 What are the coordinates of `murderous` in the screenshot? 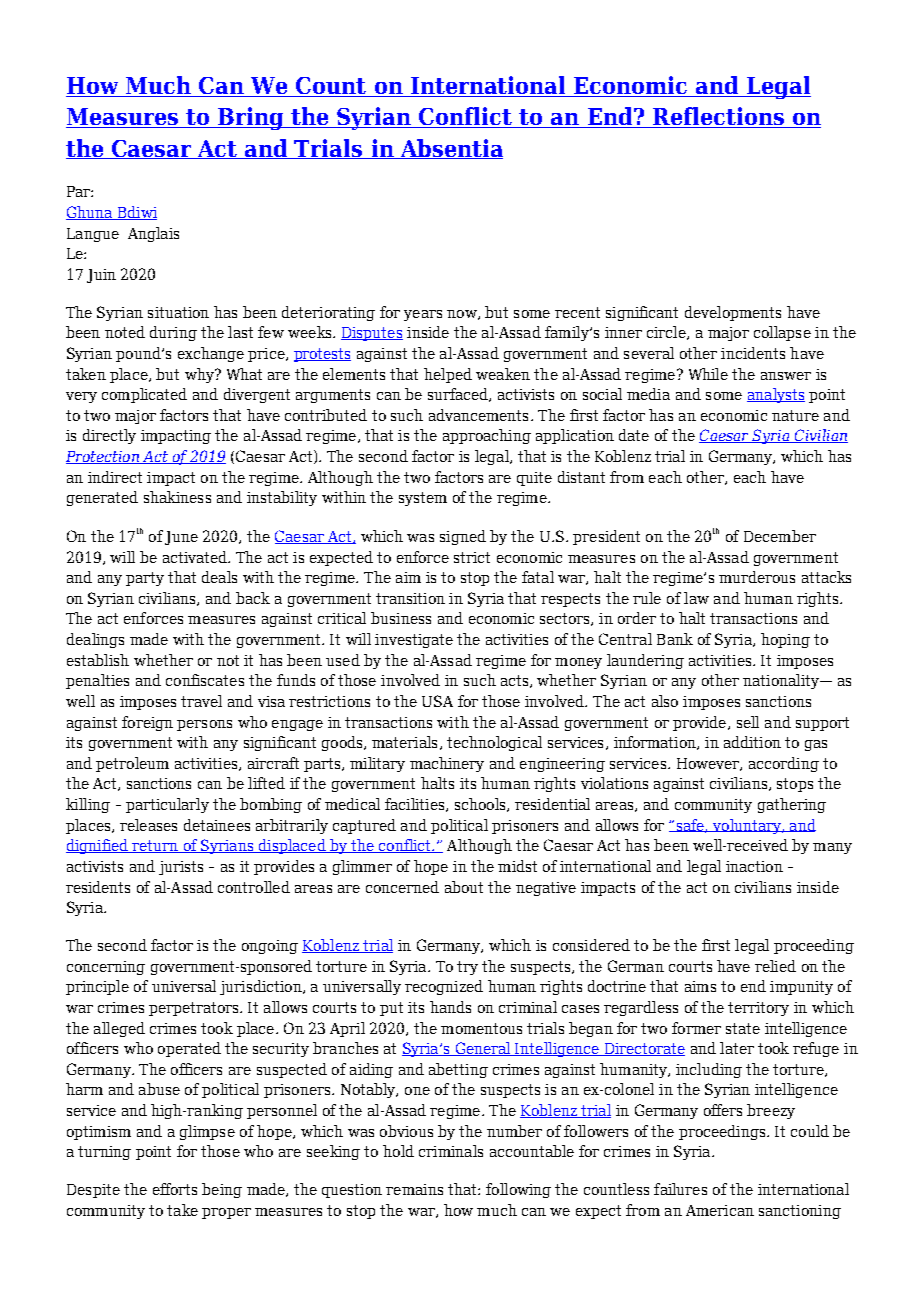 It's located at (757, 577).
